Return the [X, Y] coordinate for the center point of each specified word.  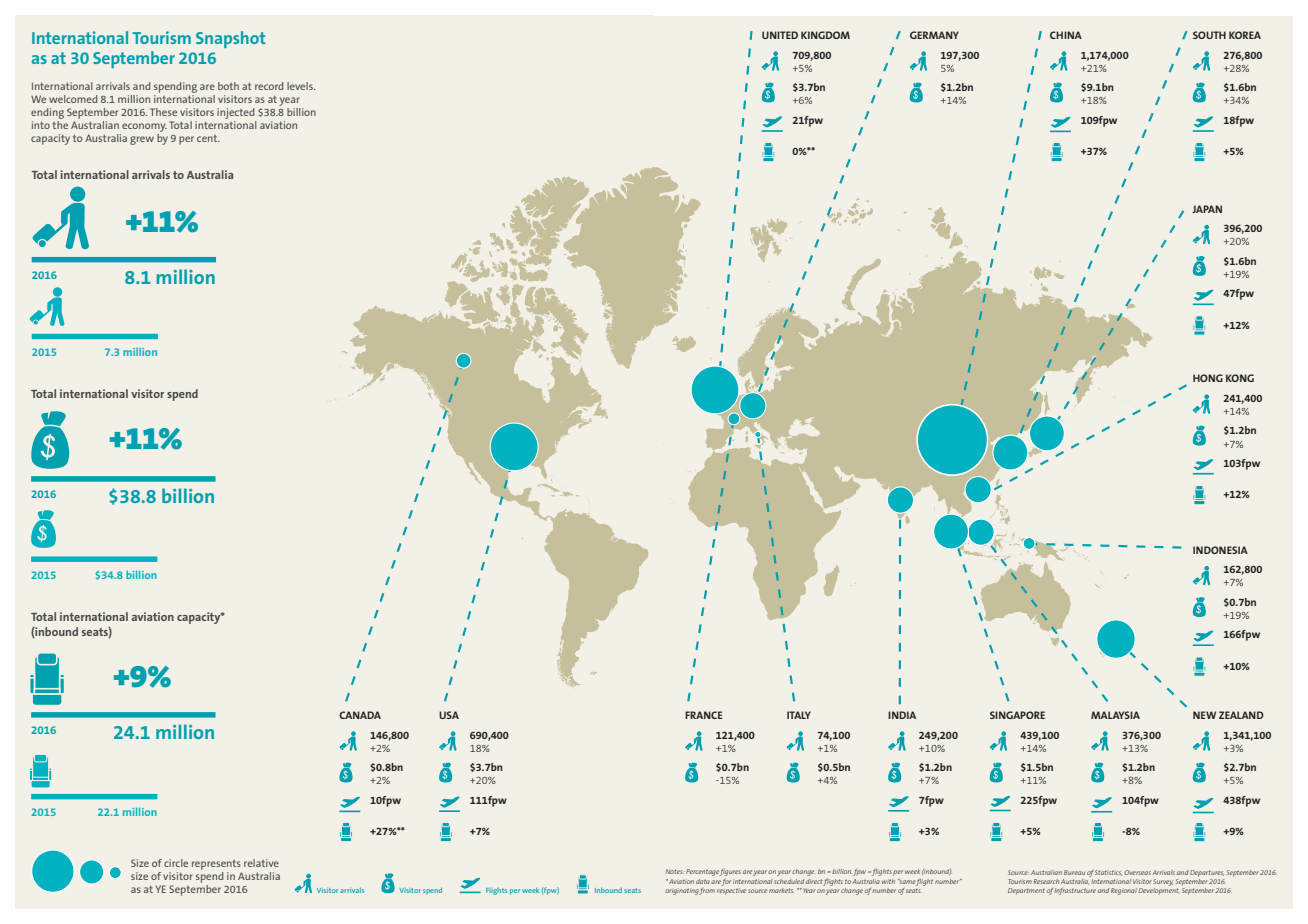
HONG [1208, 378]
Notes [674, 871]
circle [176, 863]
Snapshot [230, 39]
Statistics [1108, 873]
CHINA [1066, 35]
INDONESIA [1220, 550]
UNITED [780, 35]
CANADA [360, 715]
